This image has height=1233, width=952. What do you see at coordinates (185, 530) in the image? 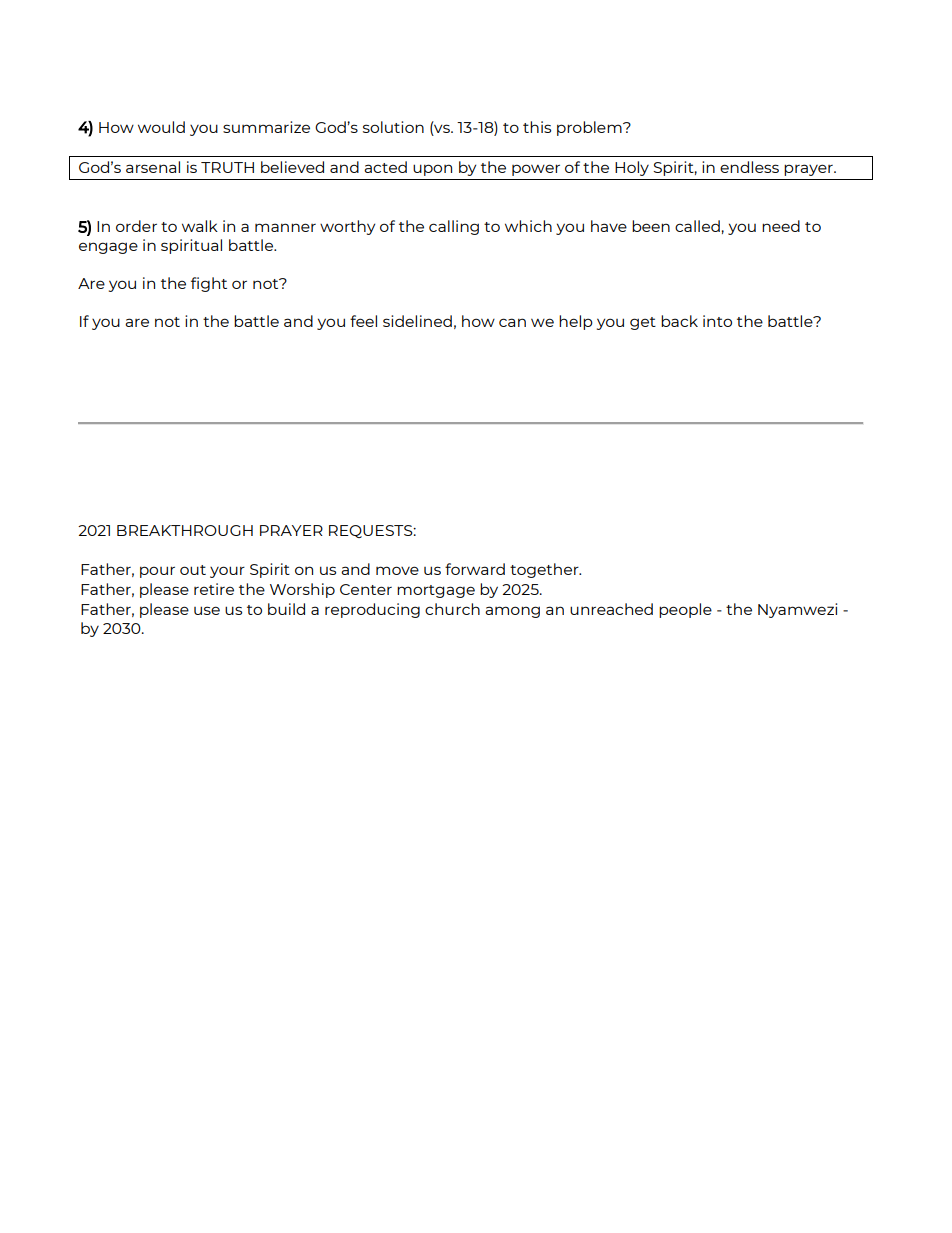
I see `BREAKTHROUGH` at bounding box center [185, 530].
